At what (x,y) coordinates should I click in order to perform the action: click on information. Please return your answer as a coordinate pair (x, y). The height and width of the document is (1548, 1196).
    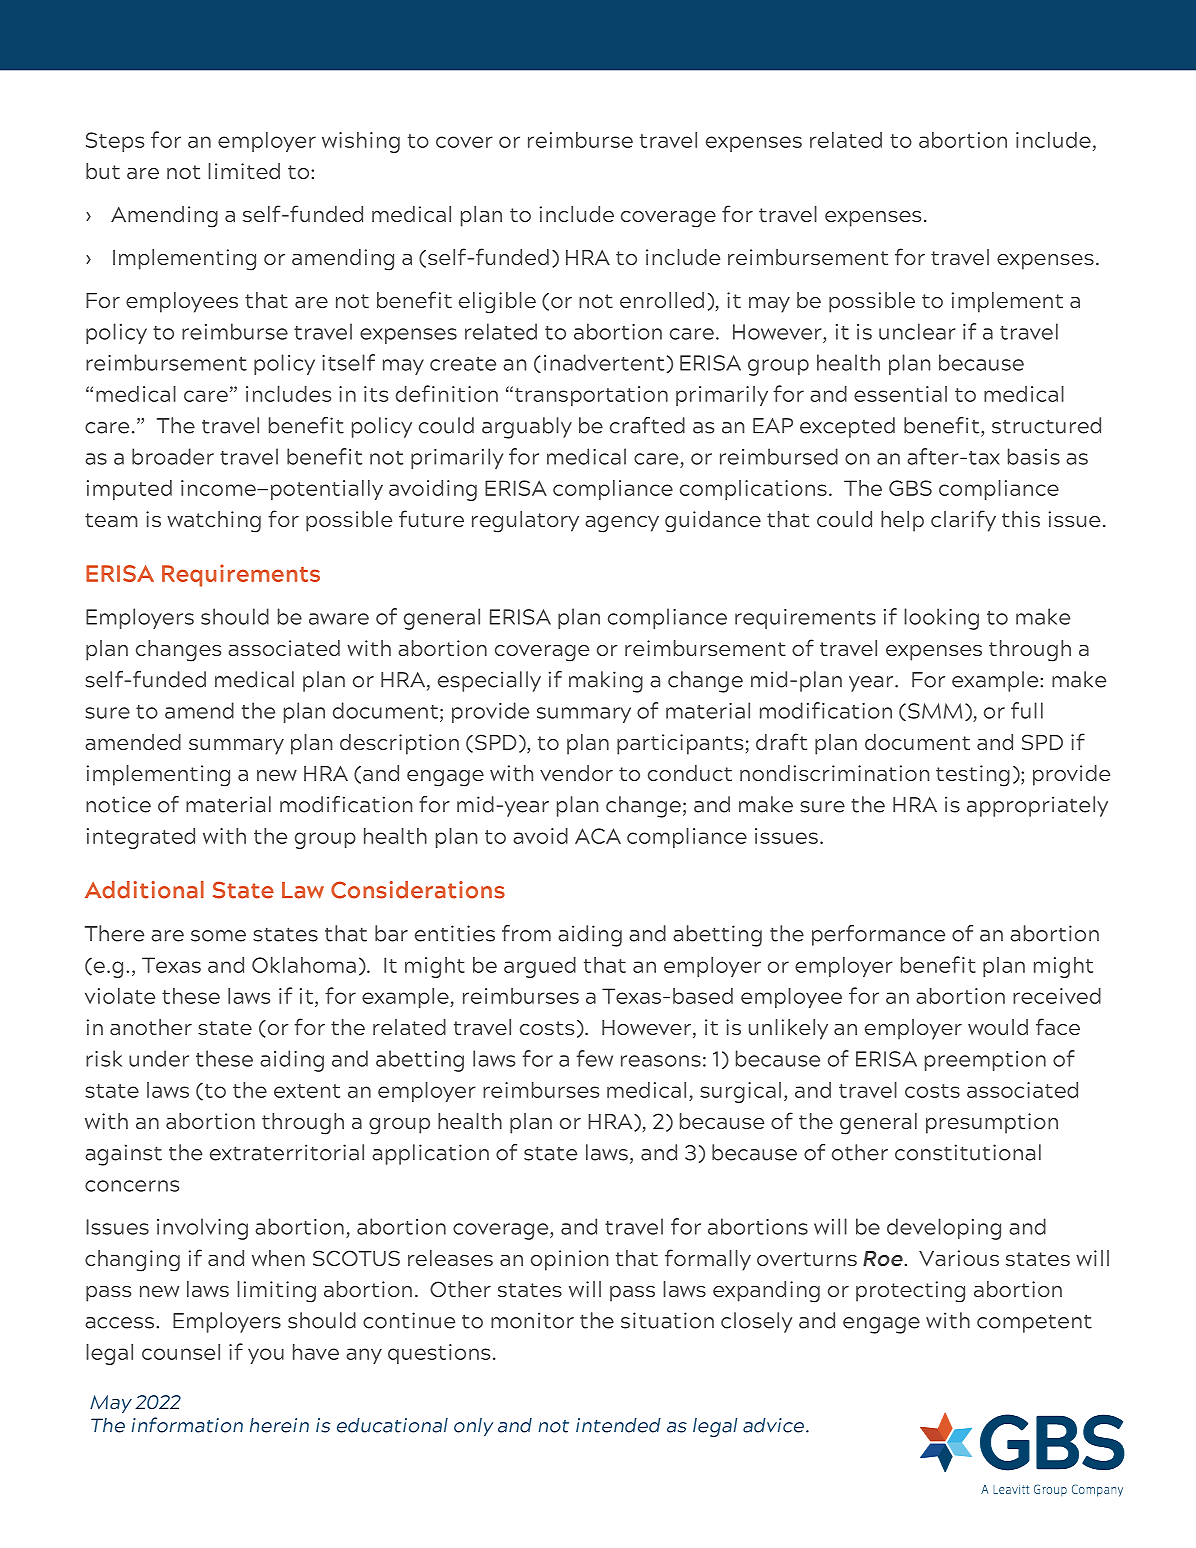
    Looking at the image, I should click on (187, 1425).
